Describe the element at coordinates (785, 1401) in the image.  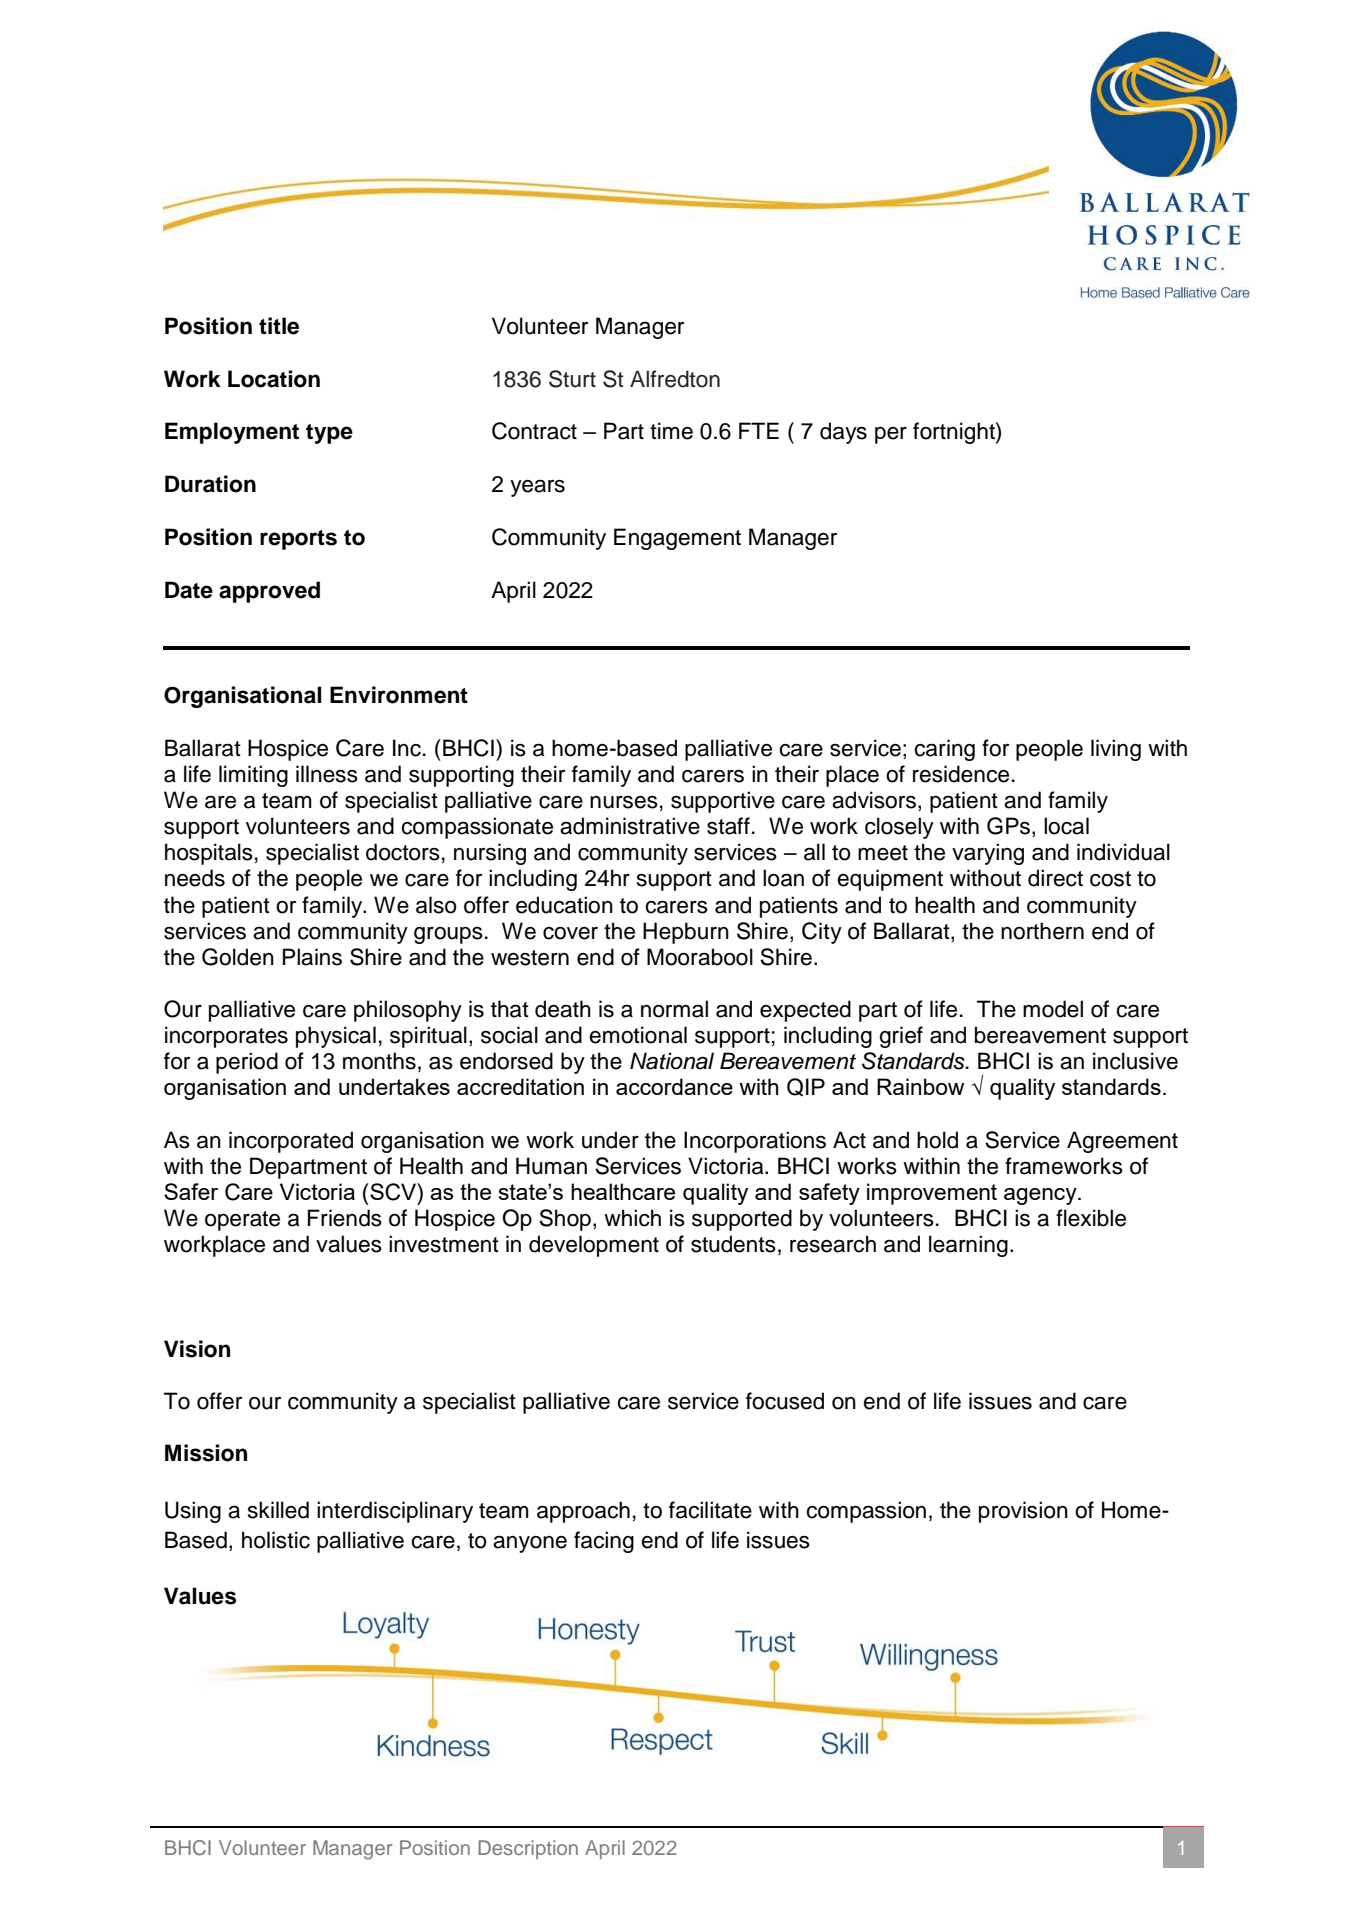
I see `focused` at that location.
